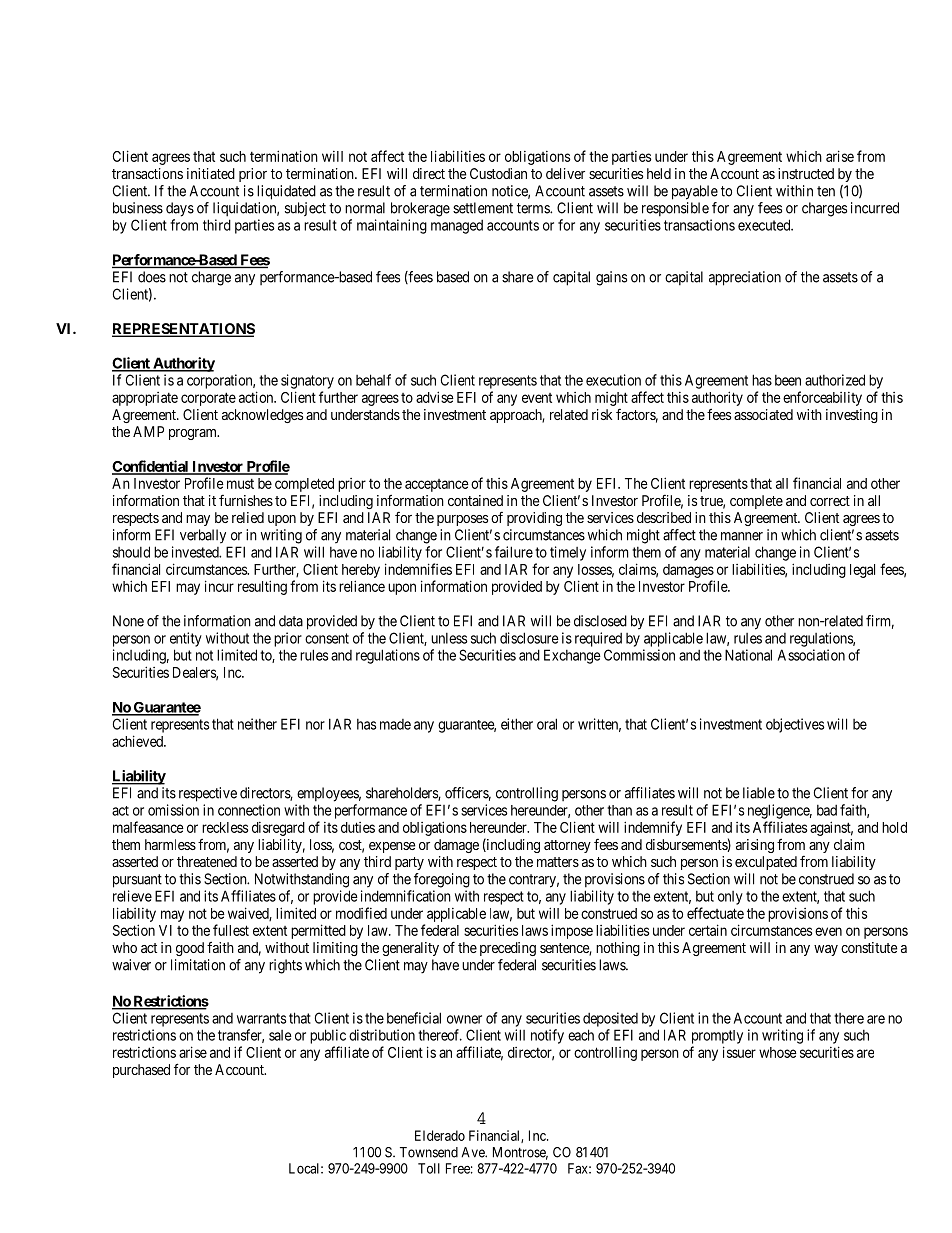 The height and width of the document is (1233, 952). What do you see at coordinates (186, 639) in the document?
I see `entity` at bounding box center [186, 639].
